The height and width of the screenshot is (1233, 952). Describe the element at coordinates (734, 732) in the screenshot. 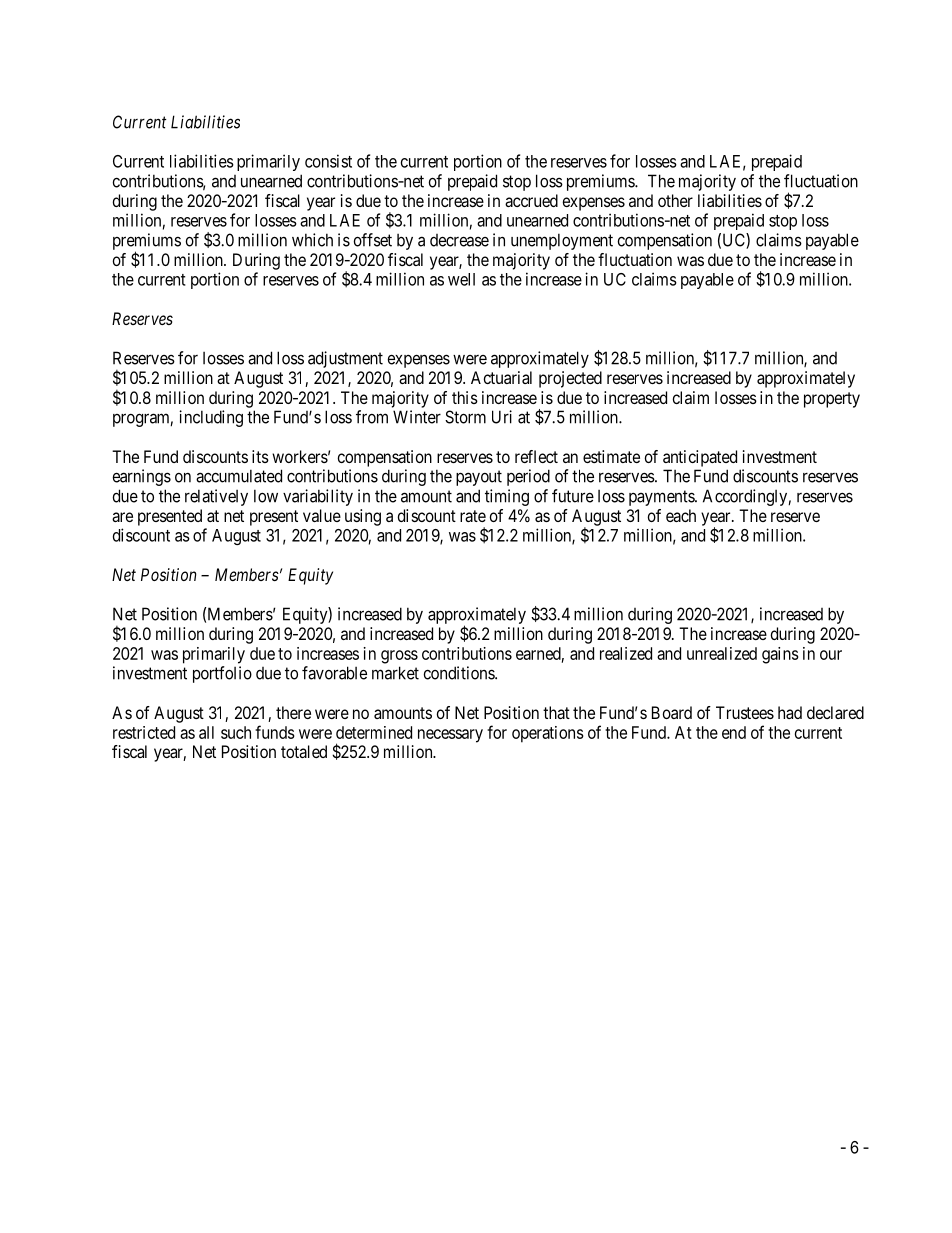

I see `end` at that location.
